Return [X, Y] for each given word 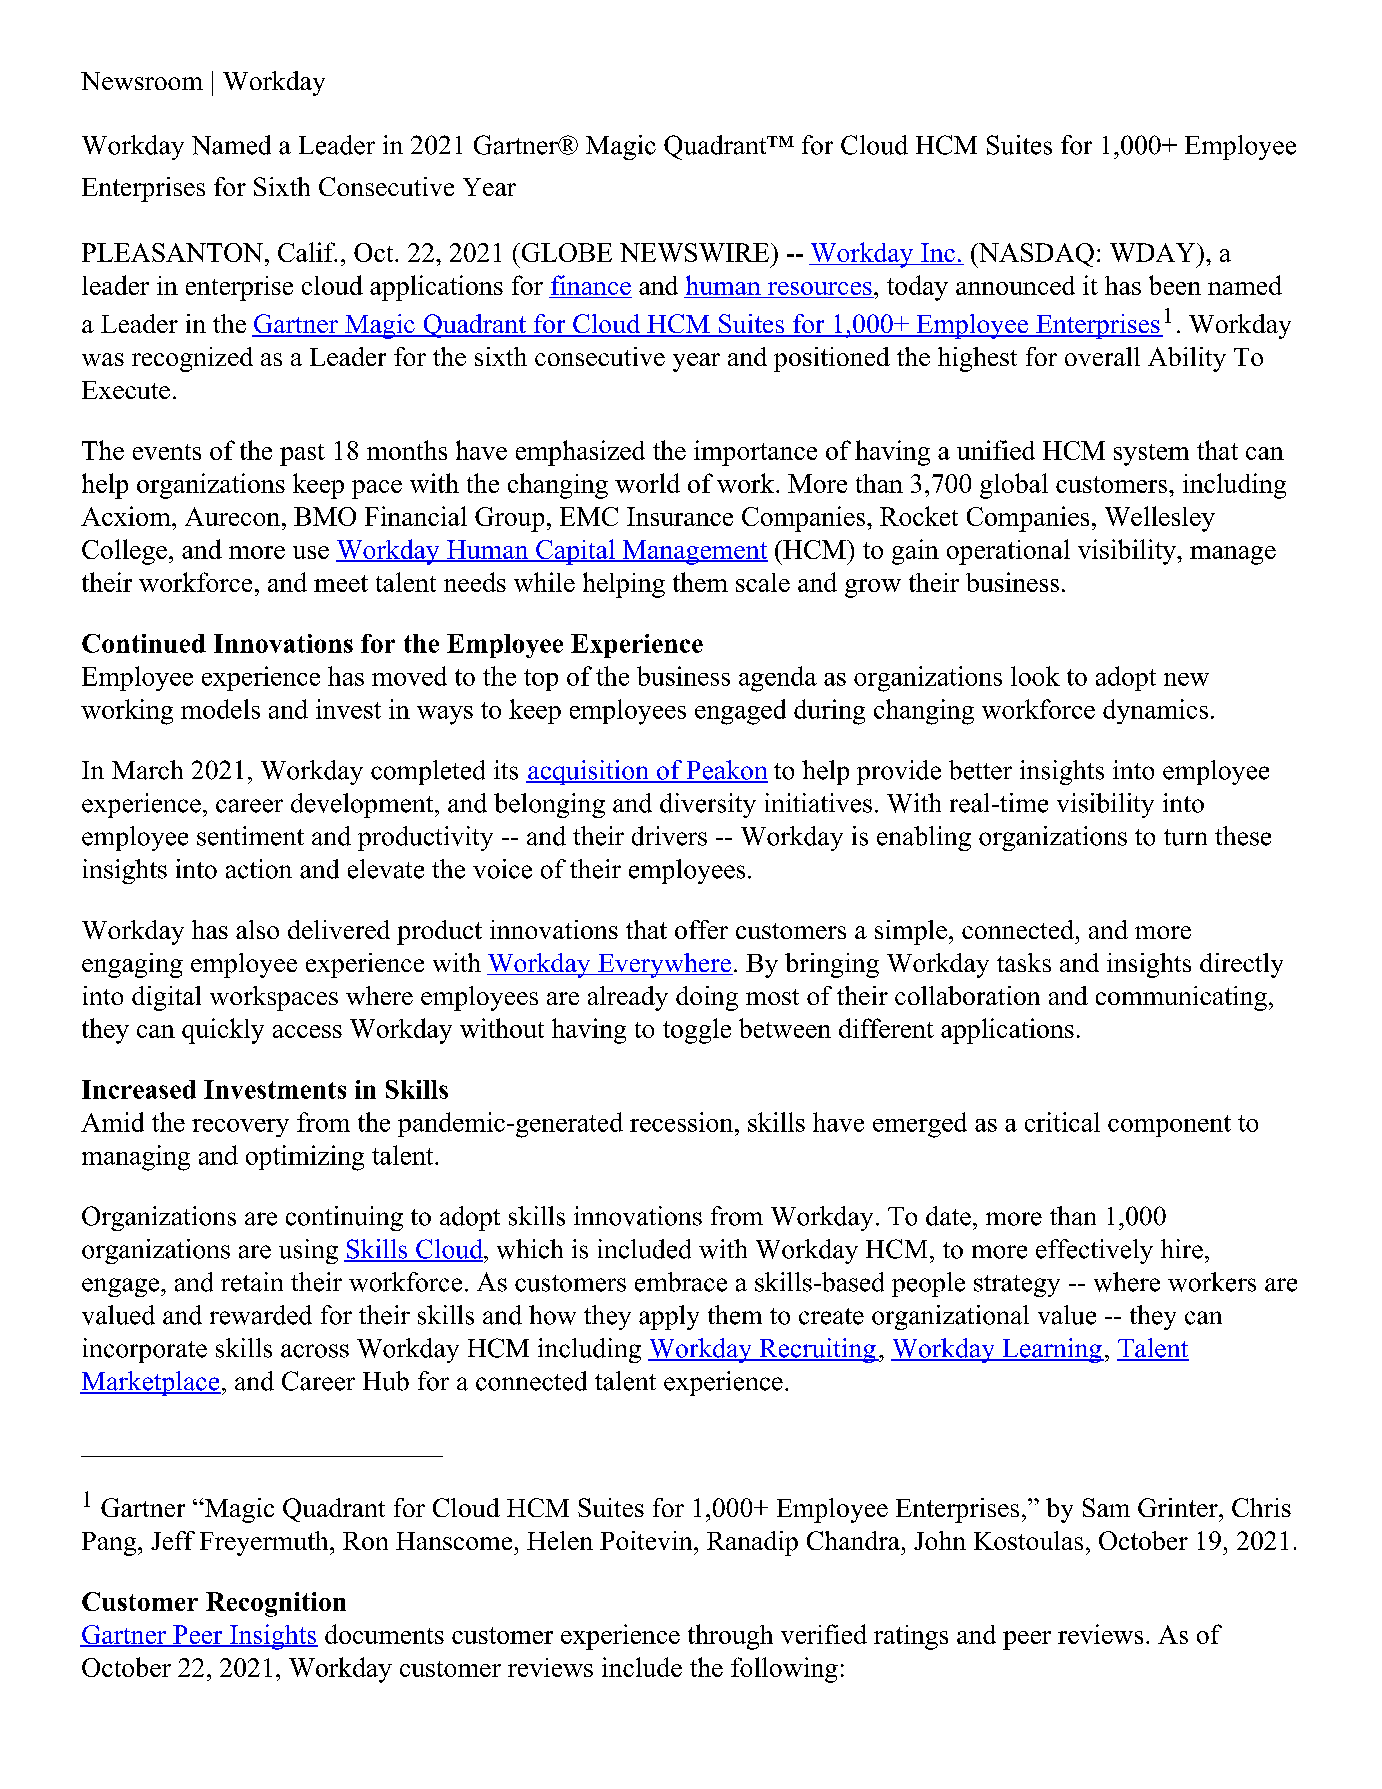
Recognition [276, 1604]
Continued [144, 643]
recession [683, 1122]
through [730, 1637]
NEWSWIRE [696, 252]
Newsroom [142, 81]
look [1035, 676]
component [1169, 1126]
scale [763, 582]
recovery [240, 1128]
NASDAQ [1035, 255]
